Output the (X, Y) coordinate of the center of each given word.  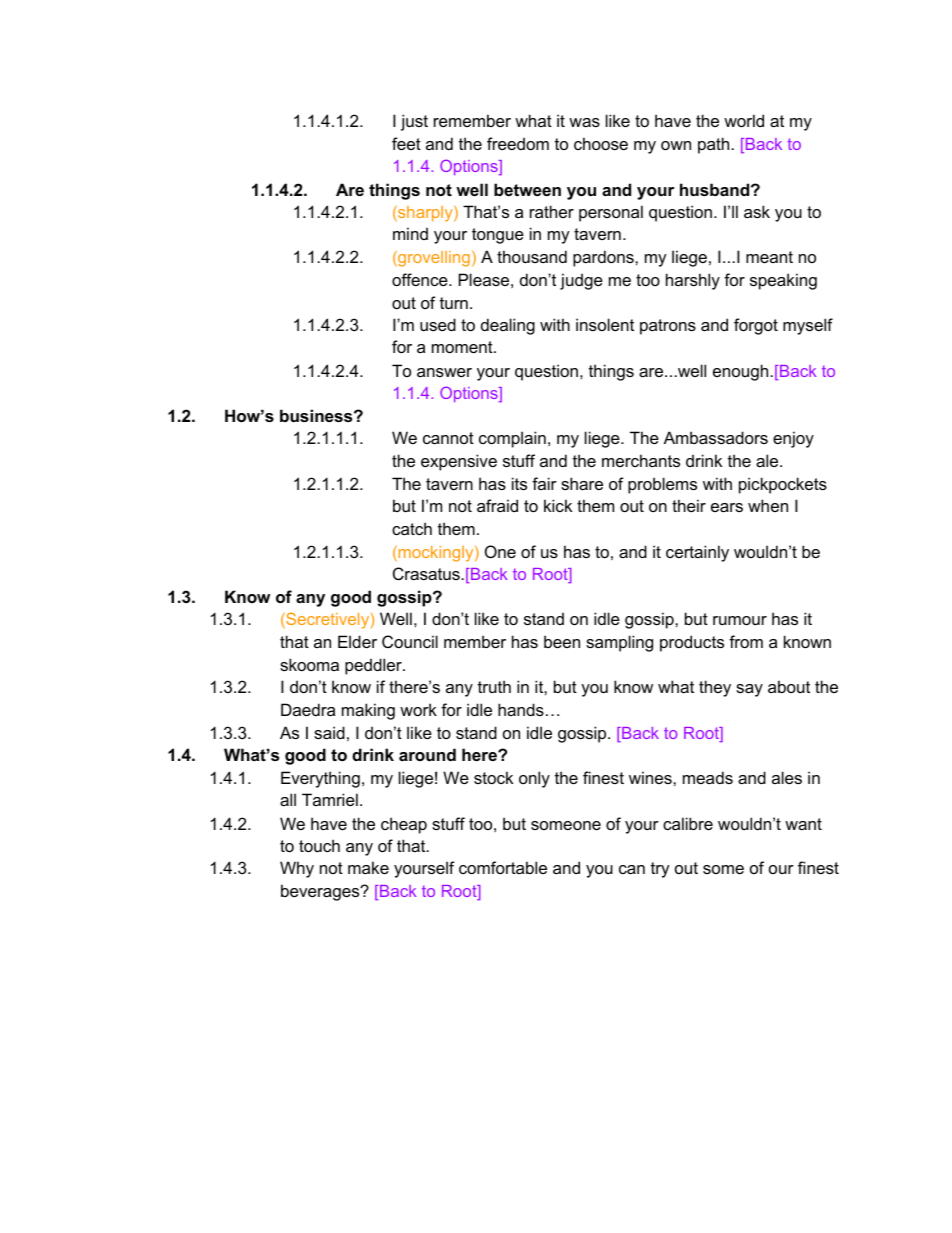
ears (727, 507)
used (438, 324)
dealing (508, 326)
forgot (756, 326)
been (562, 641)
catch (412, 528)
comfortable (503, 867)
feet (406, 143)
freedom (518, 143)
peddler (374, 666)
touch (319, 845)
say (749, 690)
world (744, 120)
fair (544, 483)
